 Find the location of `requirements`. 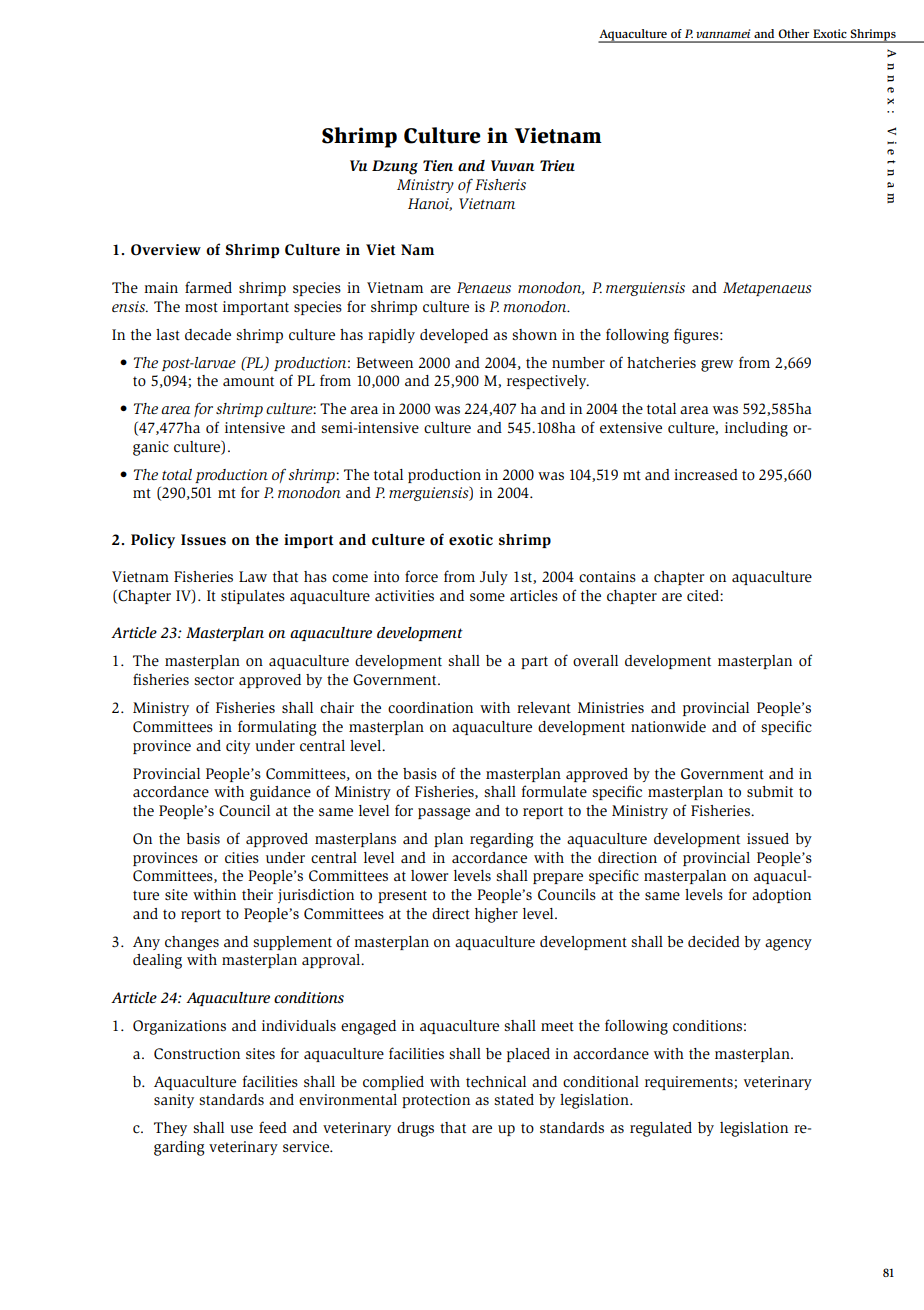

requirements is located at coordinates (690, 1083).
